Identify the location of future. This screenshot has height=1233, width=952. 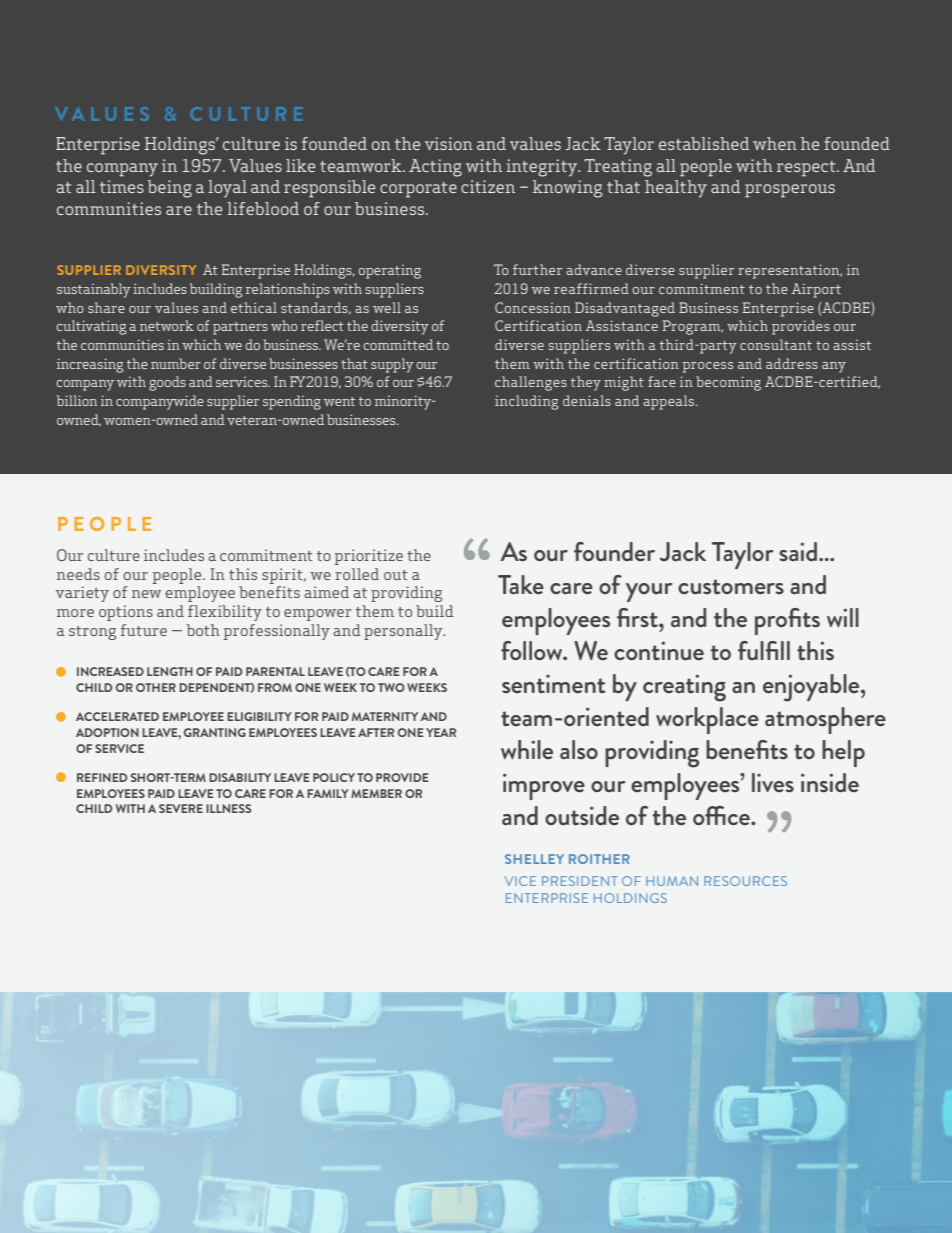
(144, 630).
